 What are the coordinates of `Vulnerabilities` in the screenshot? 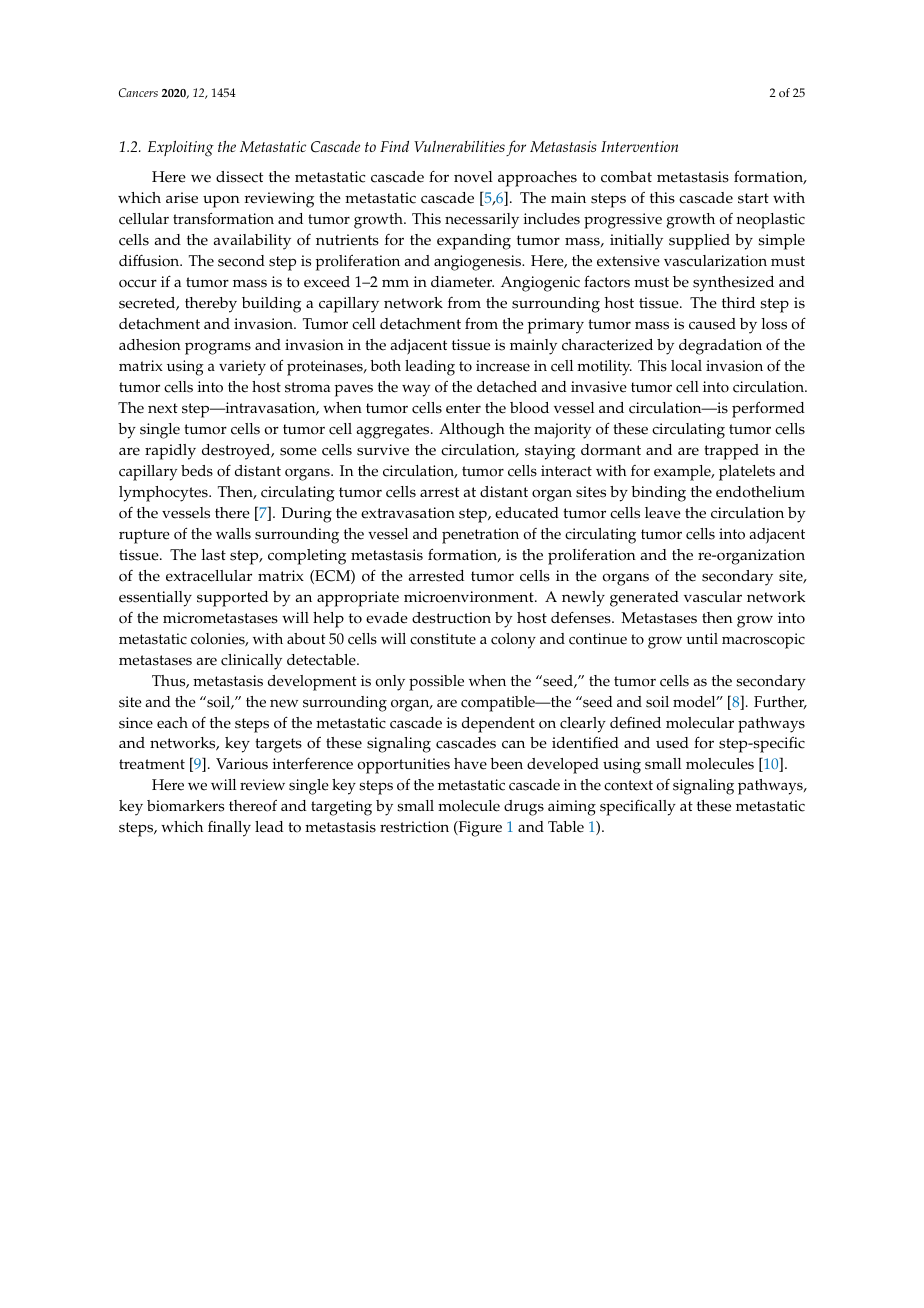 It's located at (459, 146).
